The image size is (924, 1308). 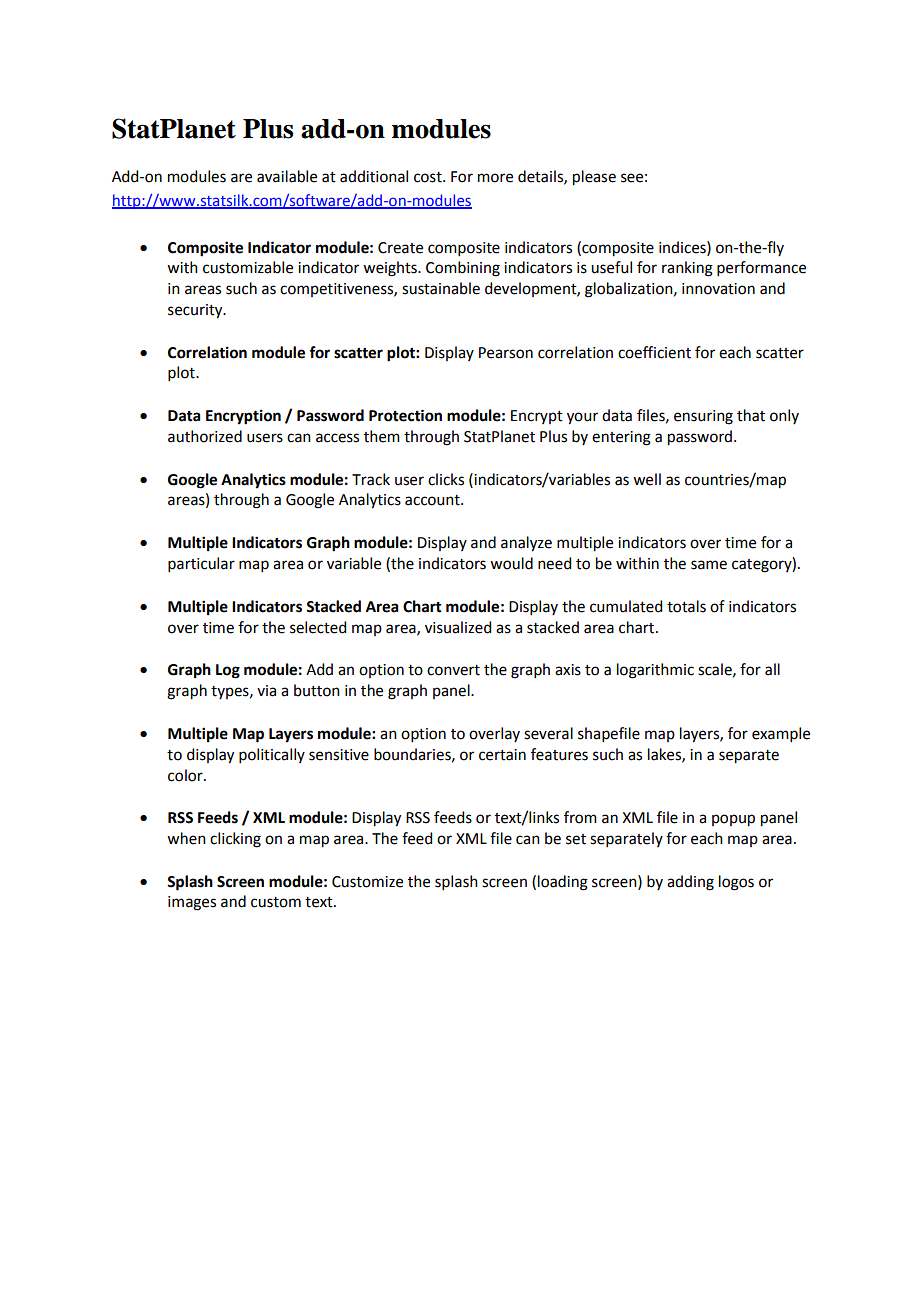 What do you see at coordinates (453, 670) in the page?
I see `convert` at bounding box center [453, 670].
